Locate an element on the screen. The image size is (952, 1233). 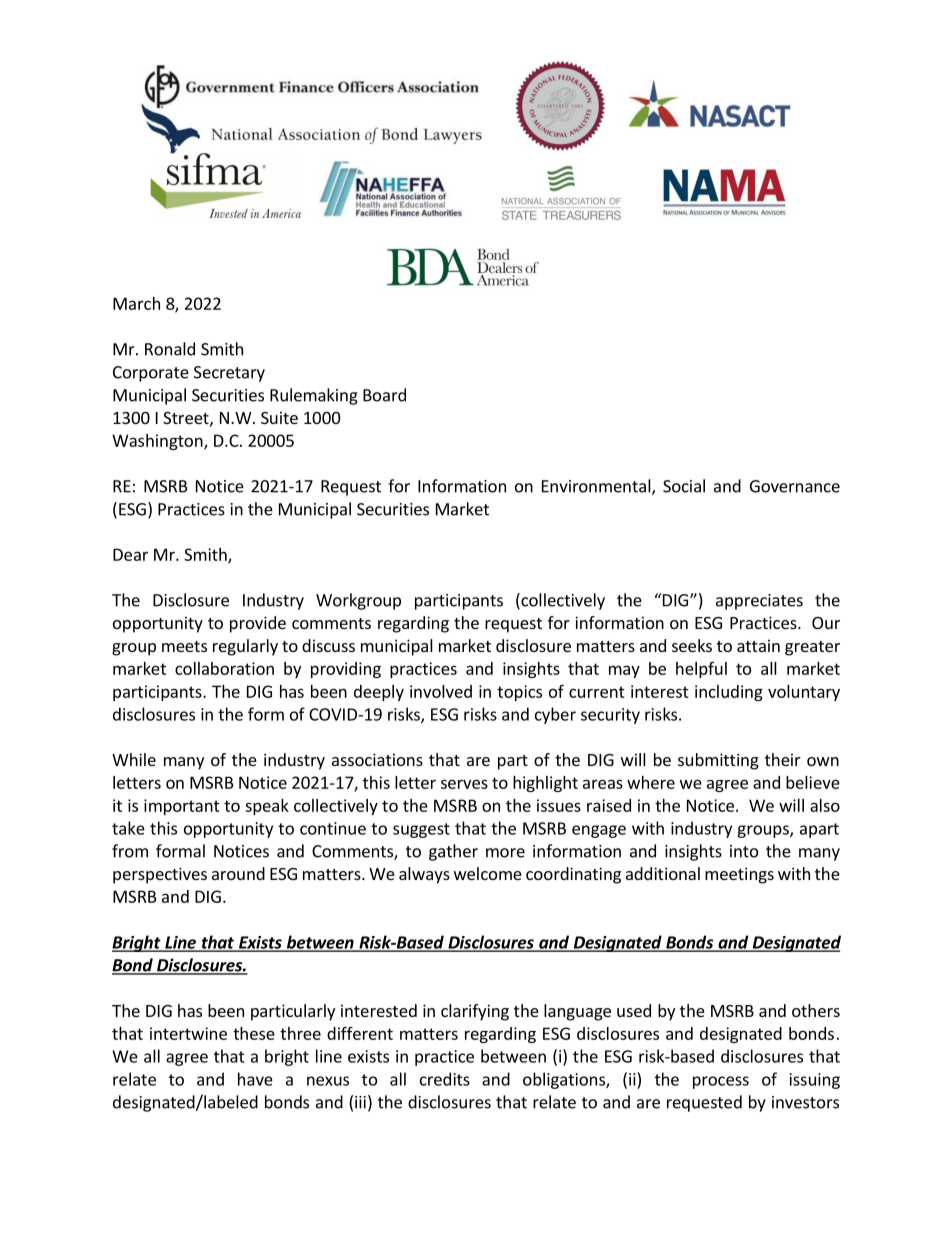
credits is located at coordinates (445, 1079).
